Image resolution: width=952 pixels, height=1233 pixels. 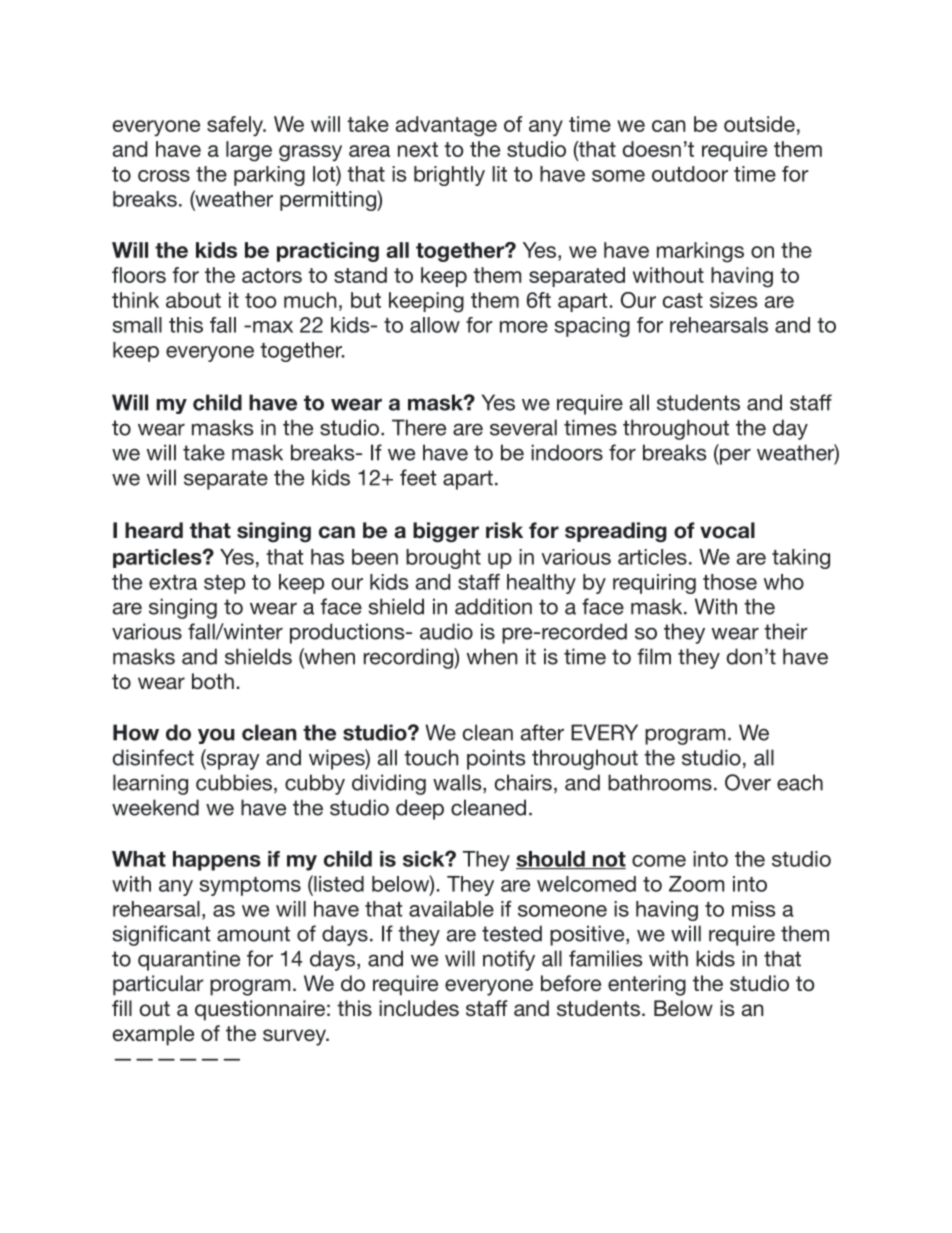 What do you see at coordinates (647, 985) in the screenshot?
I see `entering` at bounding box center [647, 985].
